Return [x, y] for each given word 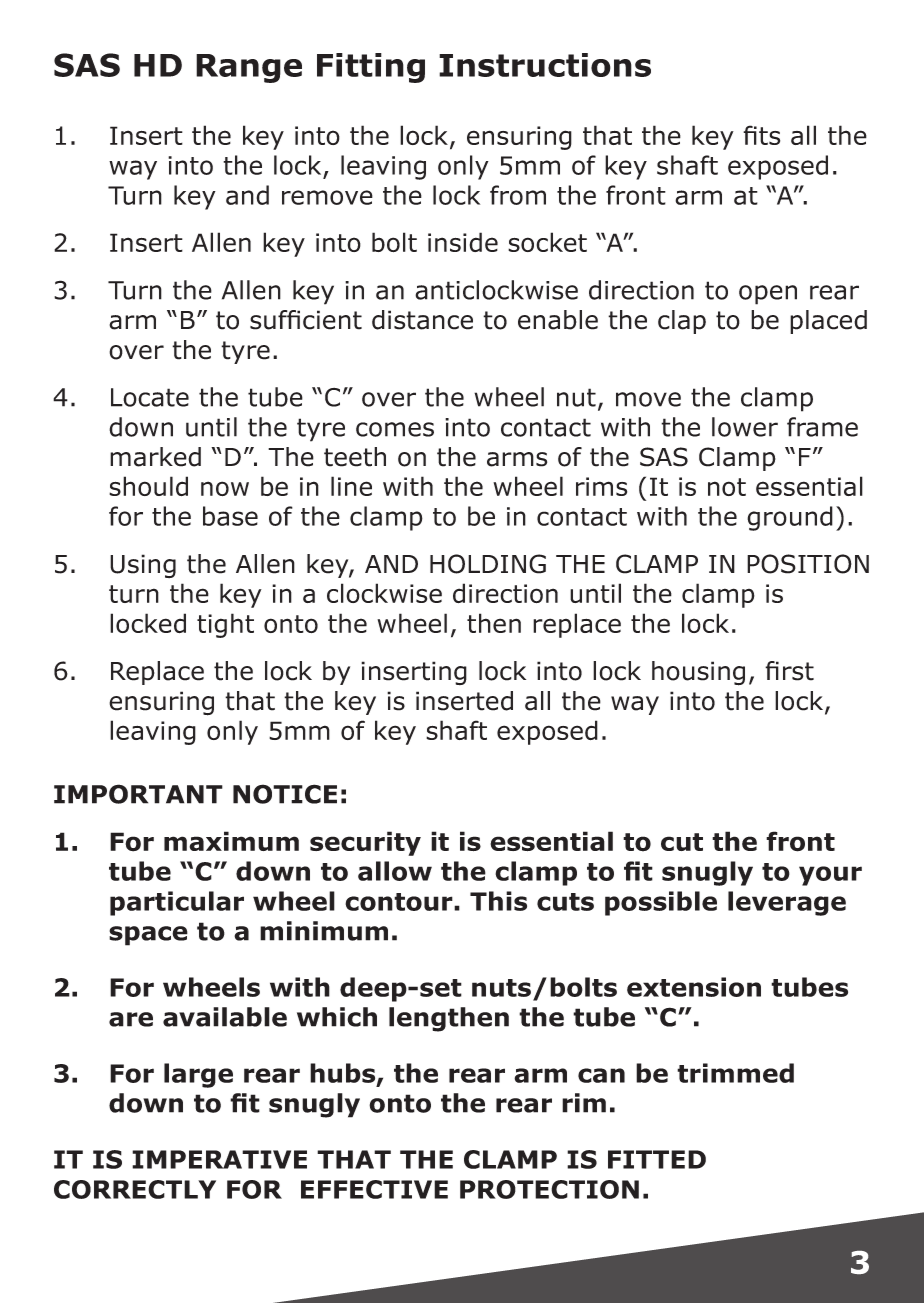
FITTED [657, 1159]
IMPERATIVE [219, 1159]
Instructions [545, 65]
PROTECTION [549, 1189]
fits [761, 135]
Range [249, 68]
